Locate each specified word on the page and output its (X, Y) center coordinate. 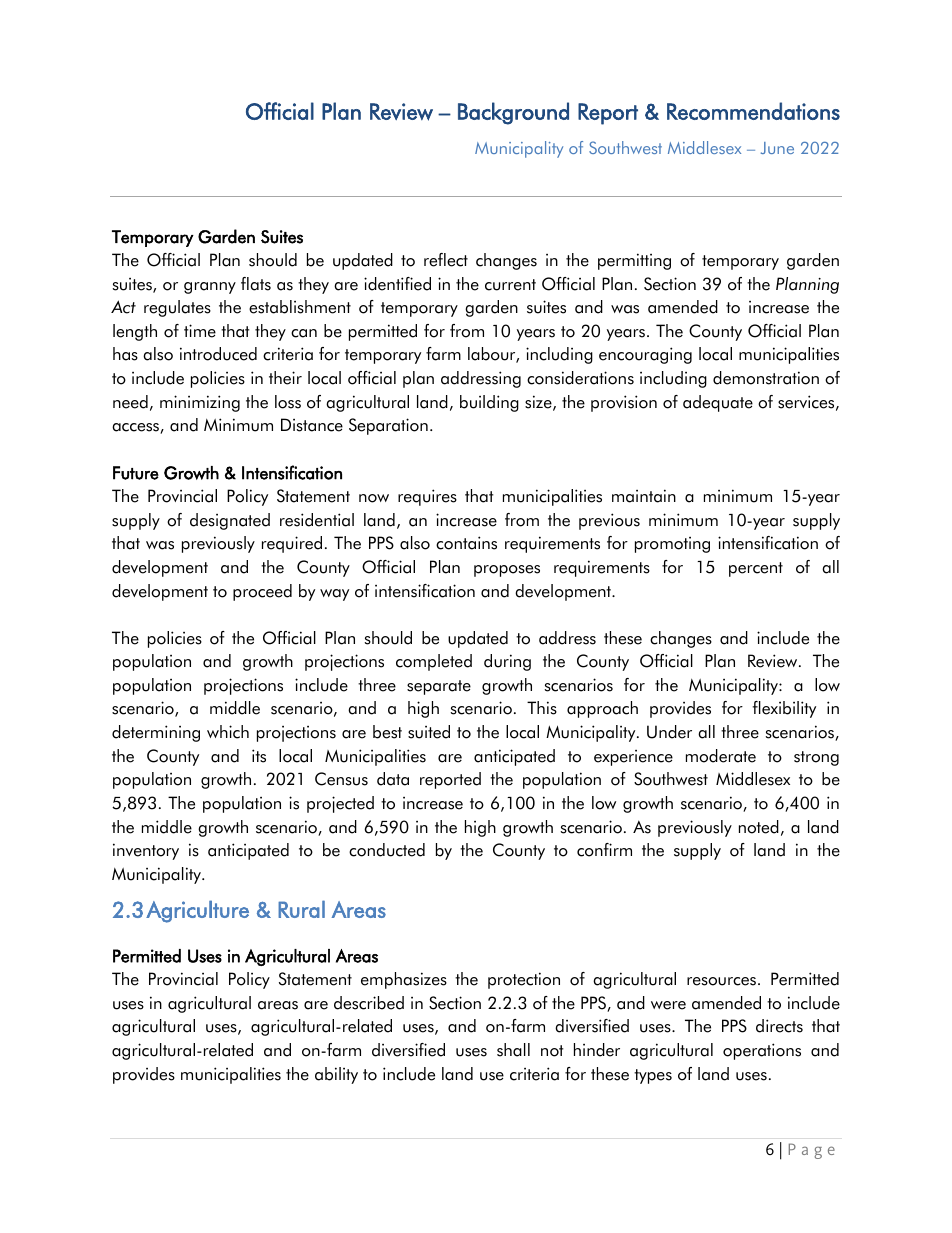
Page (812, 1151)
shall (513, 1050)
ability (336, 1075)
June (777, 148)
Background (513, 113)
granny (210, 288)
